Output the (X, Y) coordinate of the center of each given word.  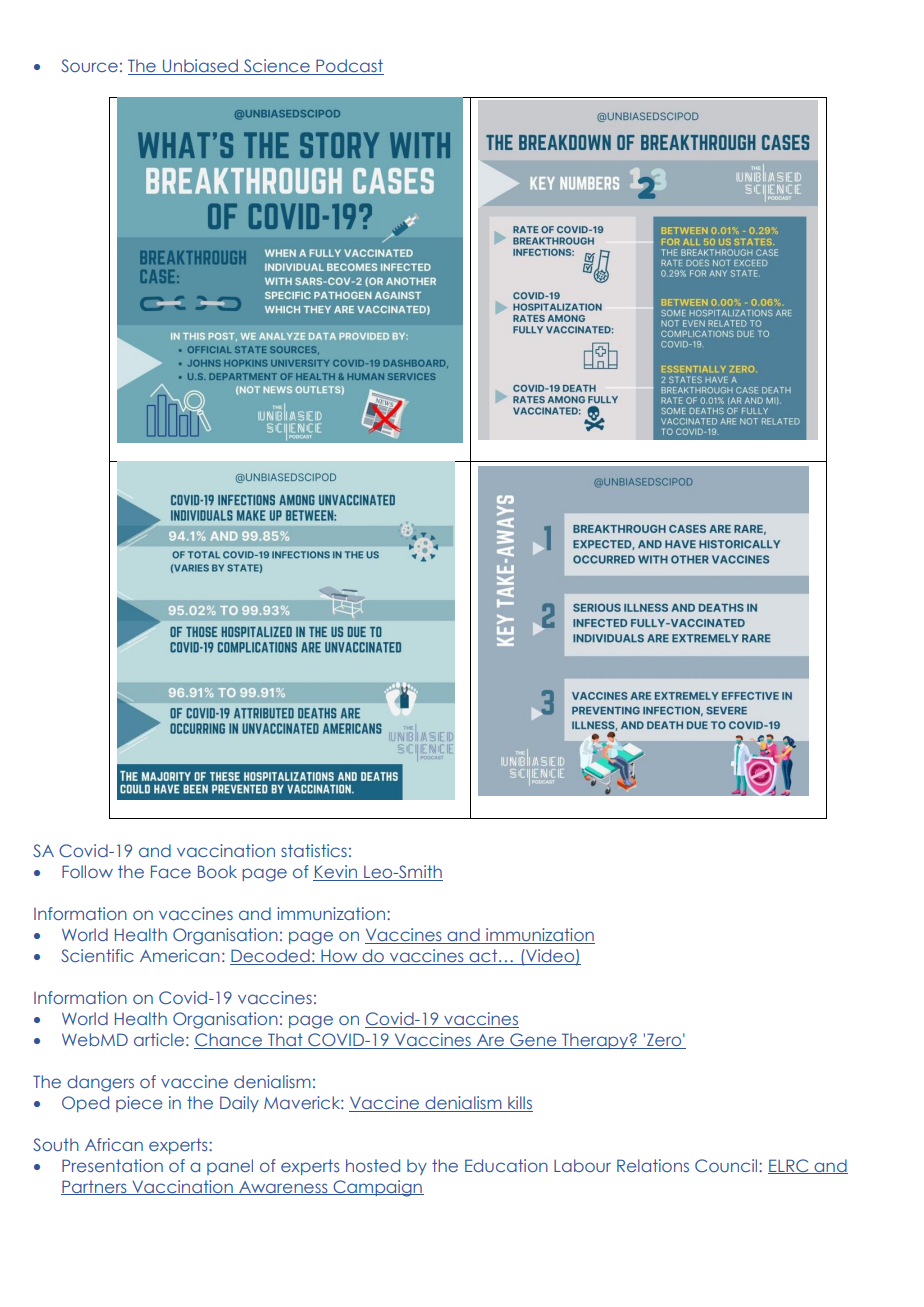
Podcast (349, 67)
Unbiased (200, 67)
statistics (314, 850)
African (114, 1144)
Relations (653, 1165)
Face (171, 871)
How (339, 957)
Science (277, 67)
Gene (533, 1041)
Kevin (336, 873)
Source (89, 65)
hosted (373, 1165)
